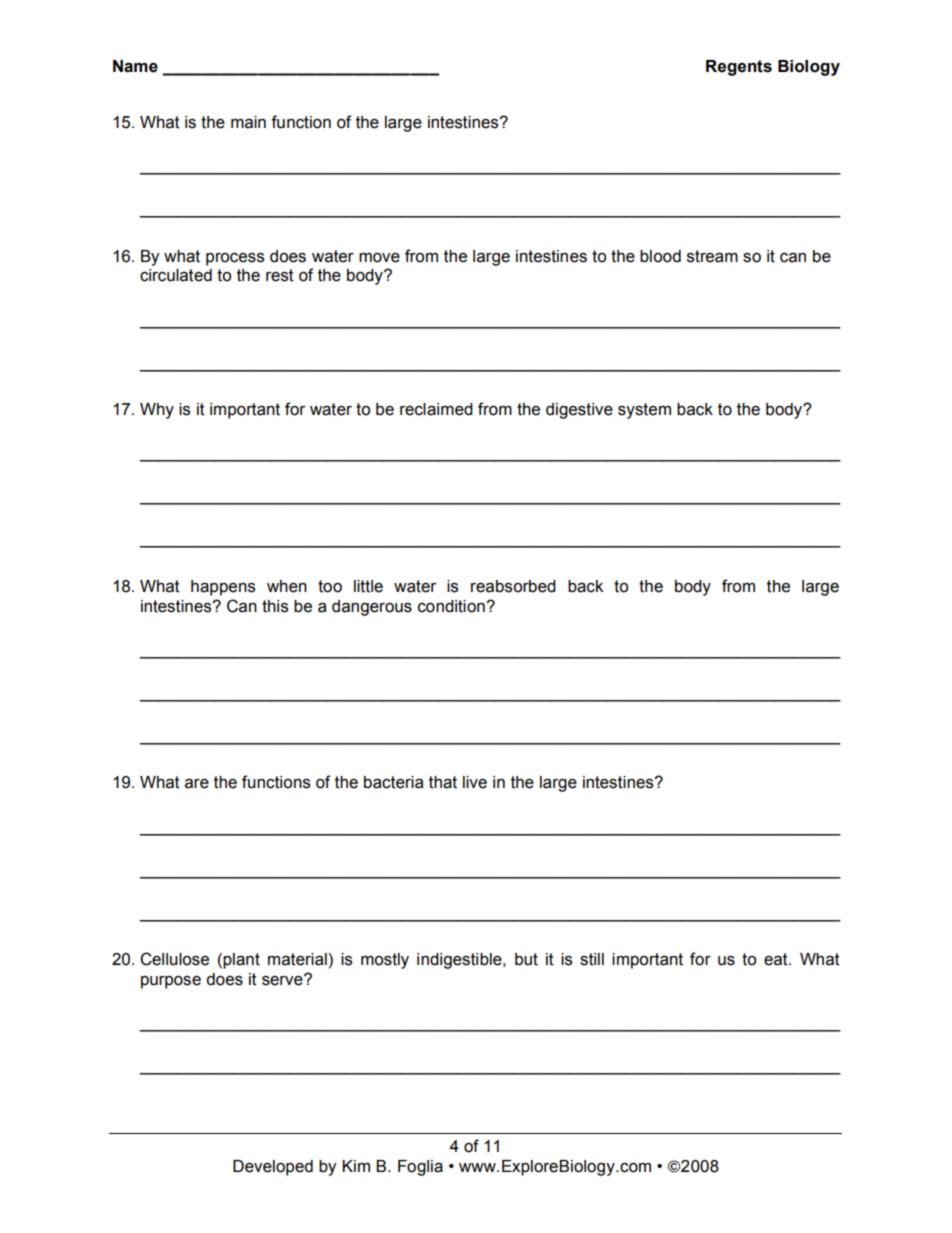 Image resolution: width=952 pixels, height=1233 pixels. What do you see at coordinates (273, 1168) in the screenshot?
I see `Developed` at bounding box center [273, 1168].
